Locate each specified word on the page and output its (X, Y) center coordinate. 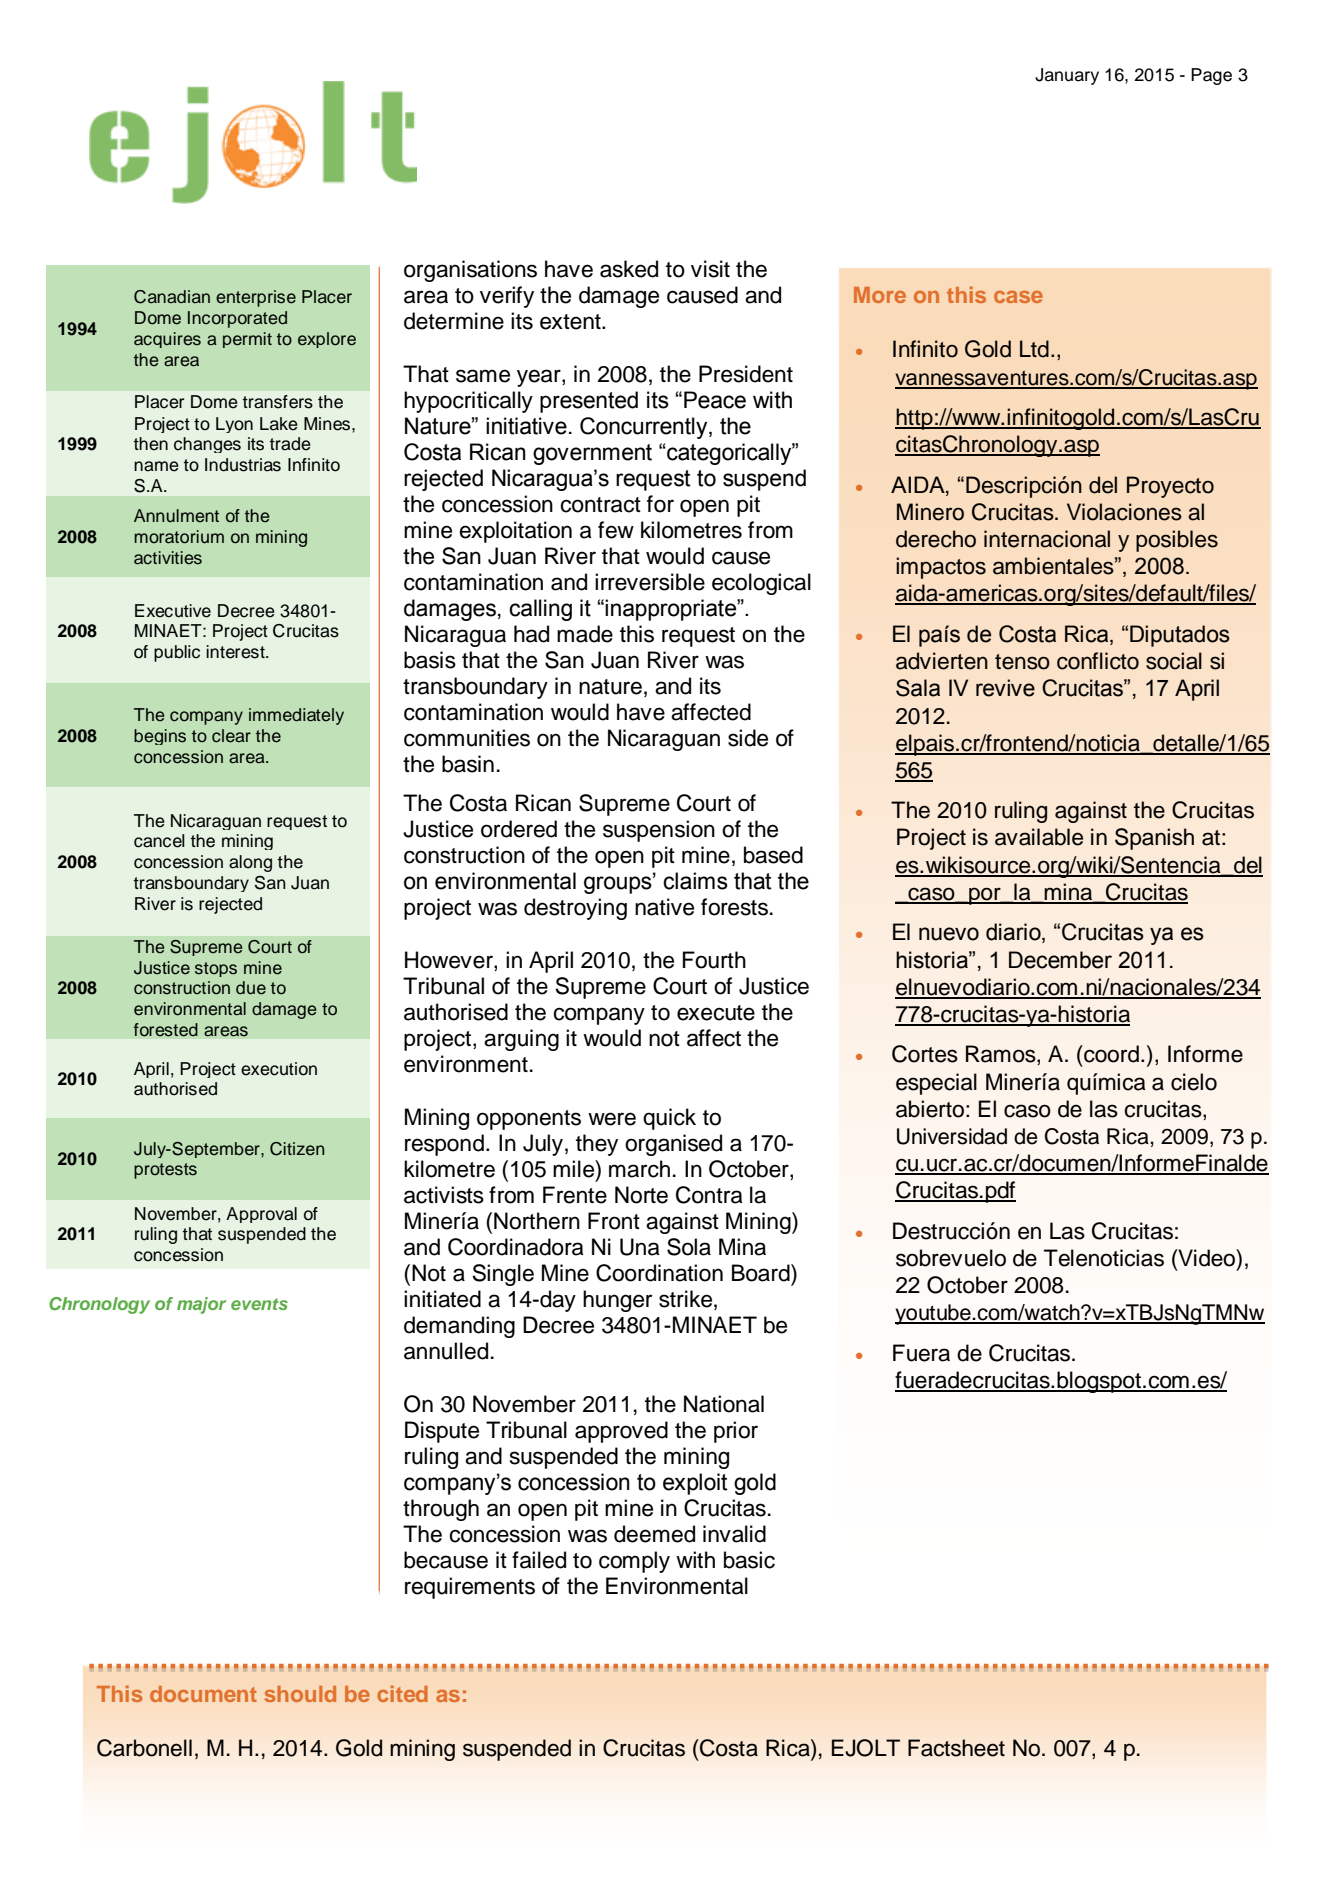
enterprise (256, 298)
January (1067, 76)
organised (673, 1145)
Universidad (952, 1136)
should (300, 1694)
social (1174, 661)
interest (236, 652)
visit (710, 269)
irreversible (650, 582)
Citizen (297, 1149)
